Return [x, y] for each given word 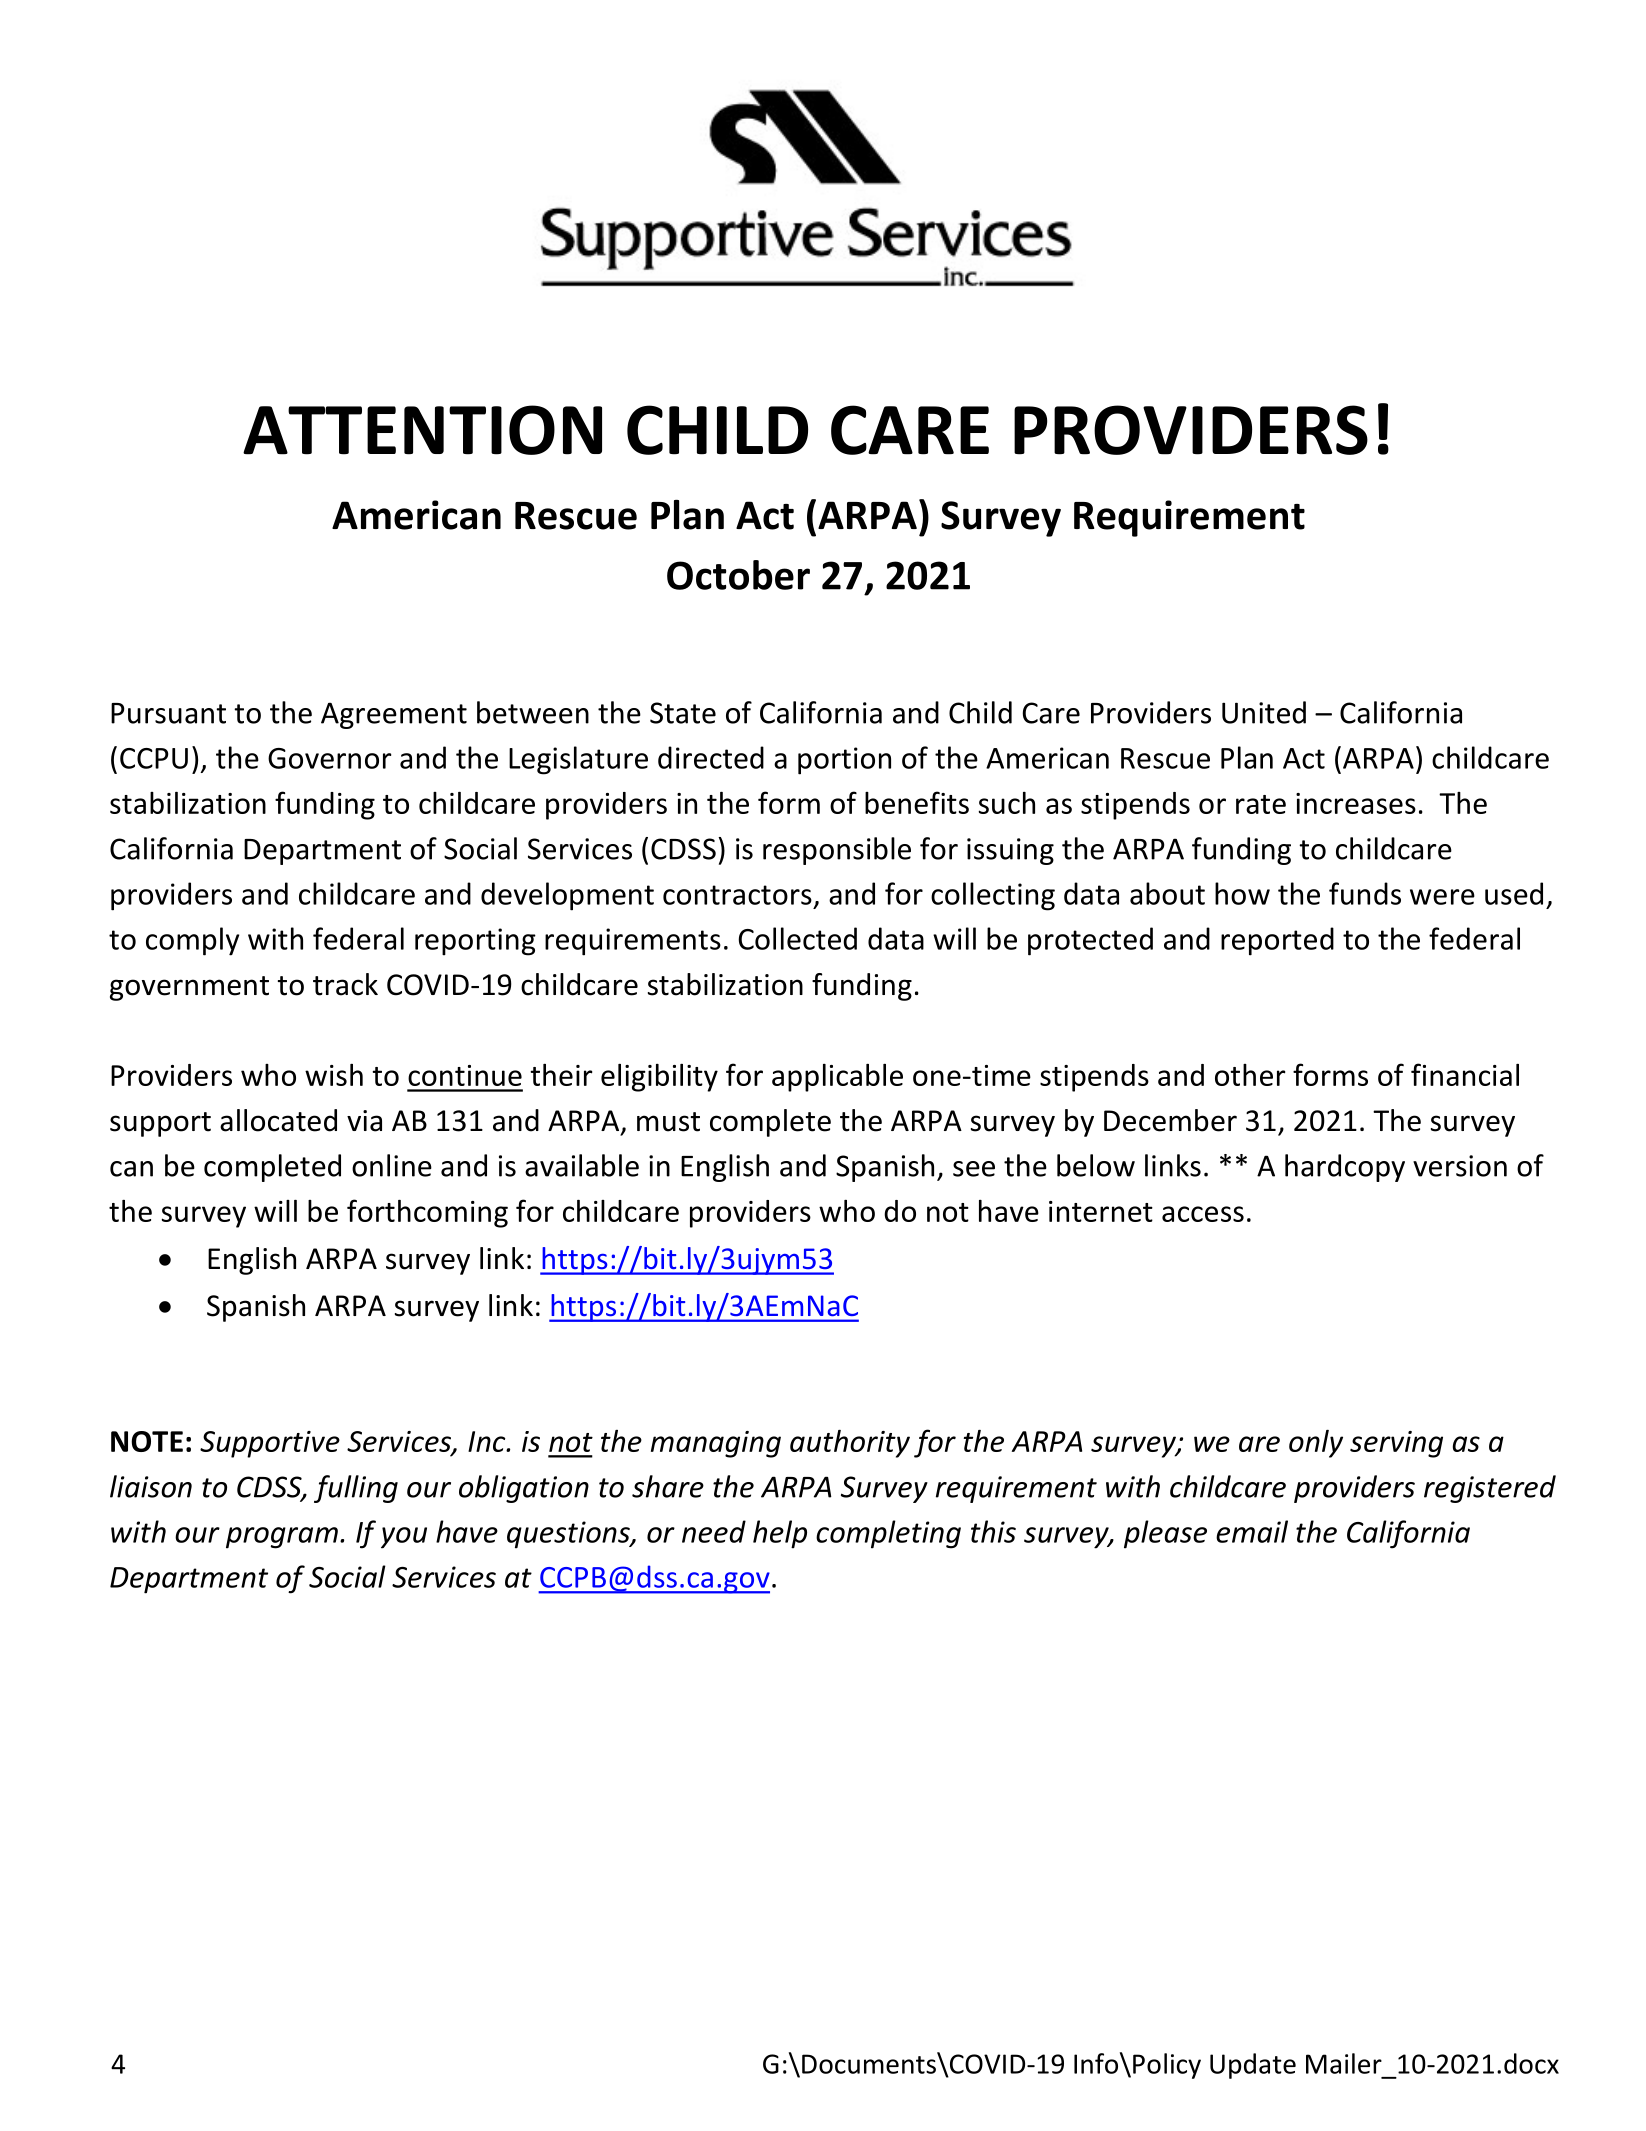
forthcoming [427, 1213]
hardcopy [1345, 1168]
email [1252, 1531]
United [1264, 712]
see [974, 1169]
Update [1253, 2066]
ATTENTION [422, 430]
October [738, 575]
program [282, 1538]
